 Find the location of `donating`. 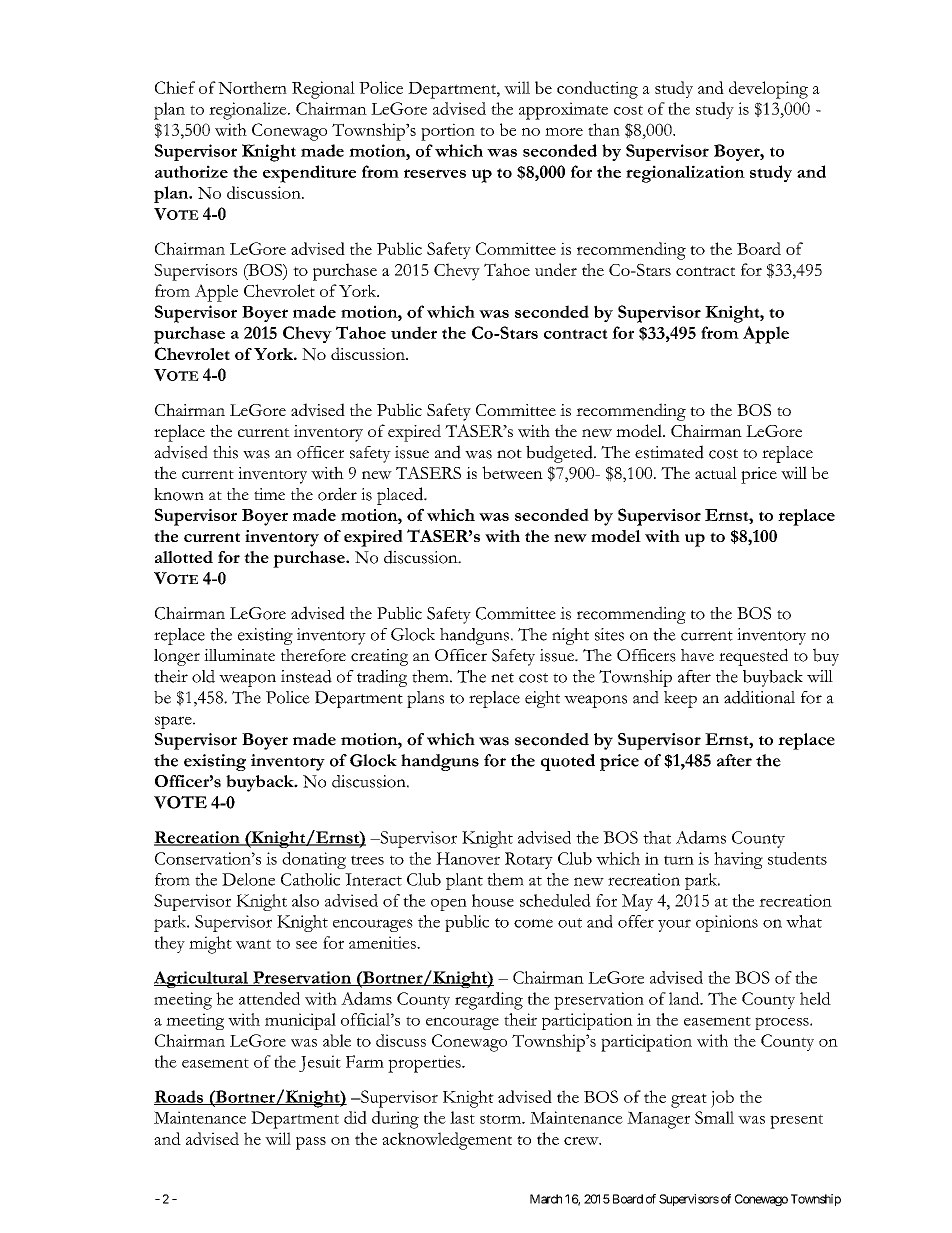

donating is located at coordinates (314, 860).
